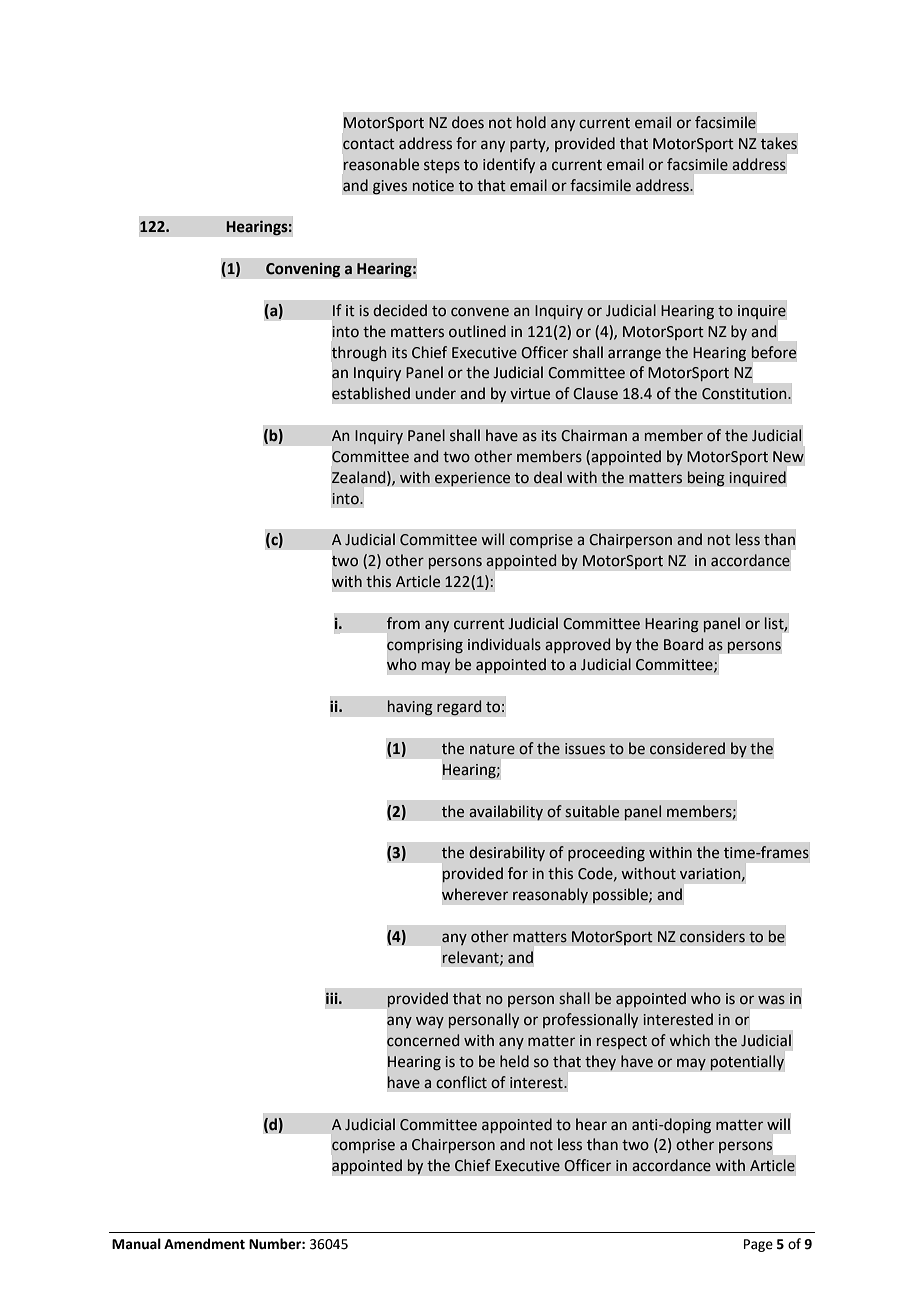  What do you see at coordinates (745, 394) in the page?
I see `Constitution` at bounding box center [745, 394].
